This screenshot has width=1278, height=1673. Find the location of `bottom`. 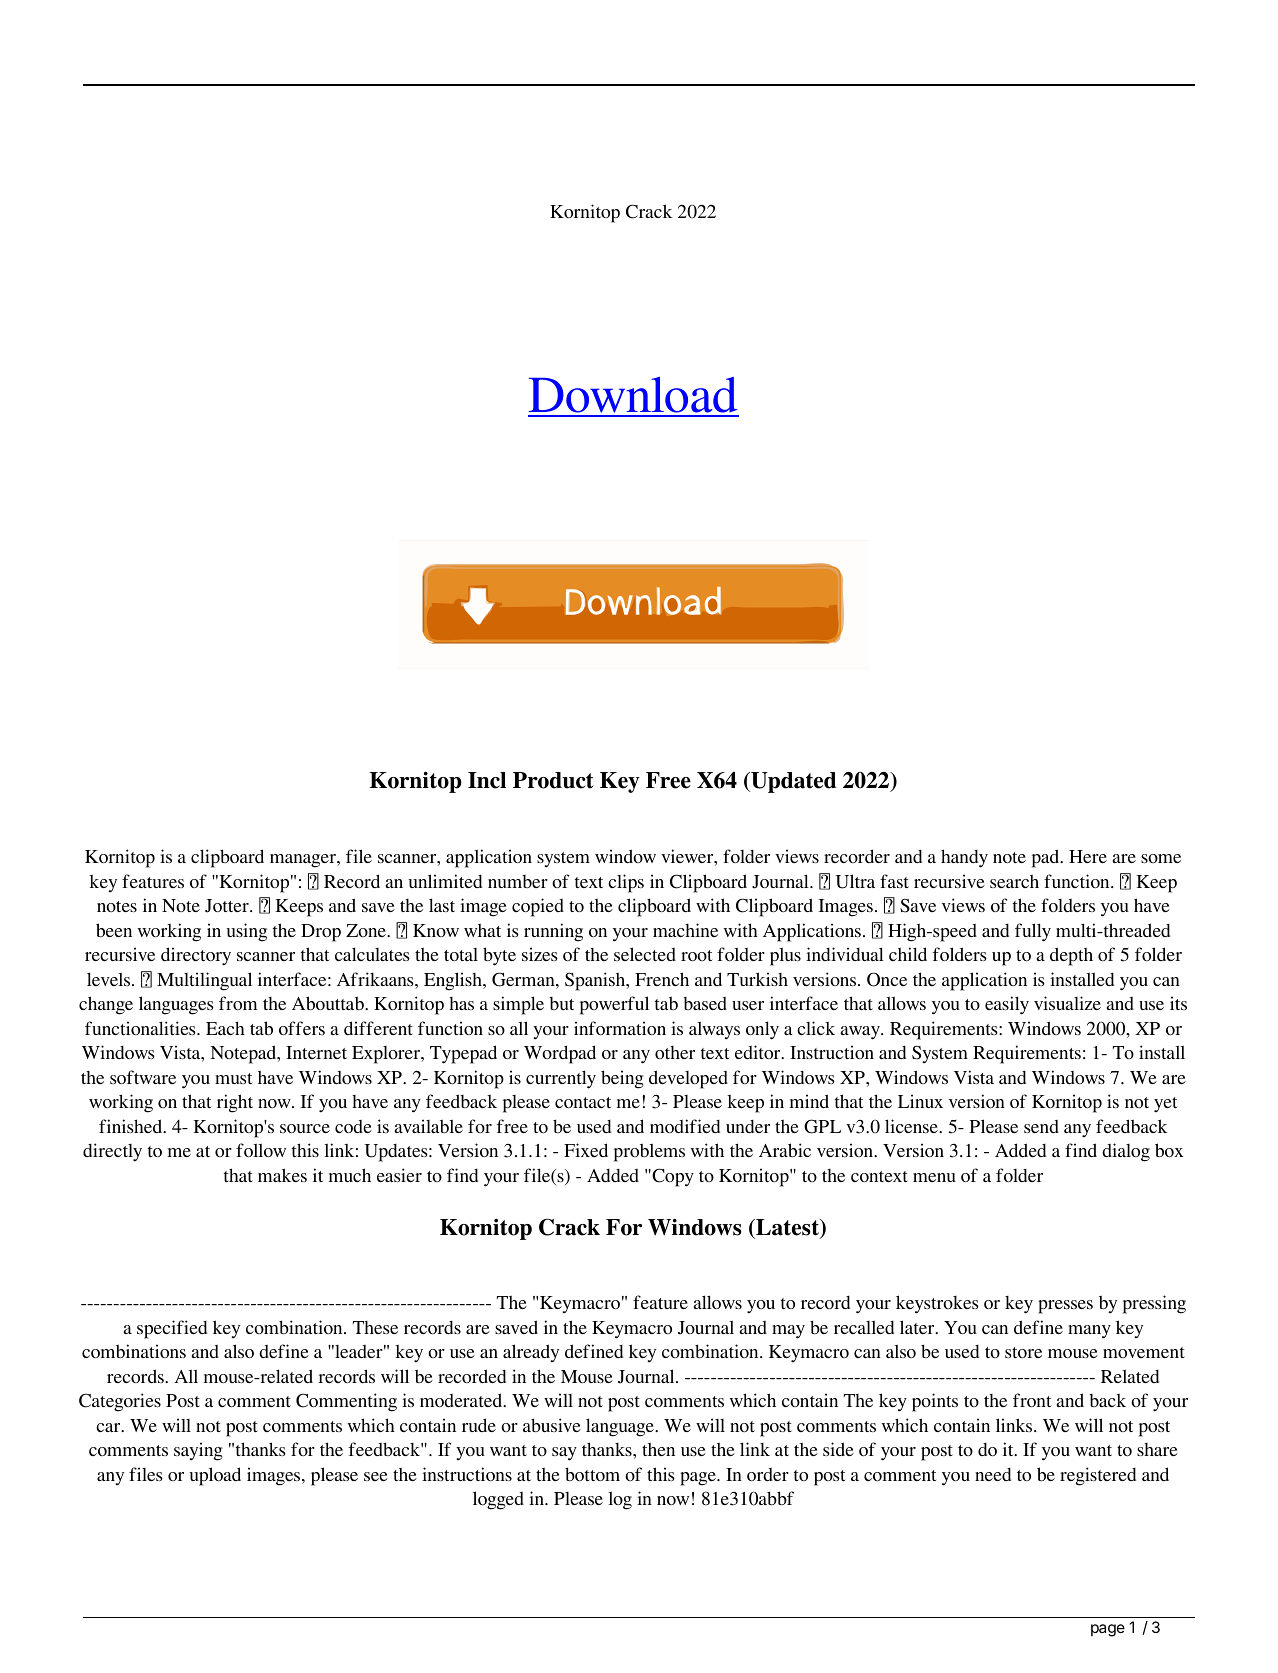

bottom is located at coordinates (592, 1474).
